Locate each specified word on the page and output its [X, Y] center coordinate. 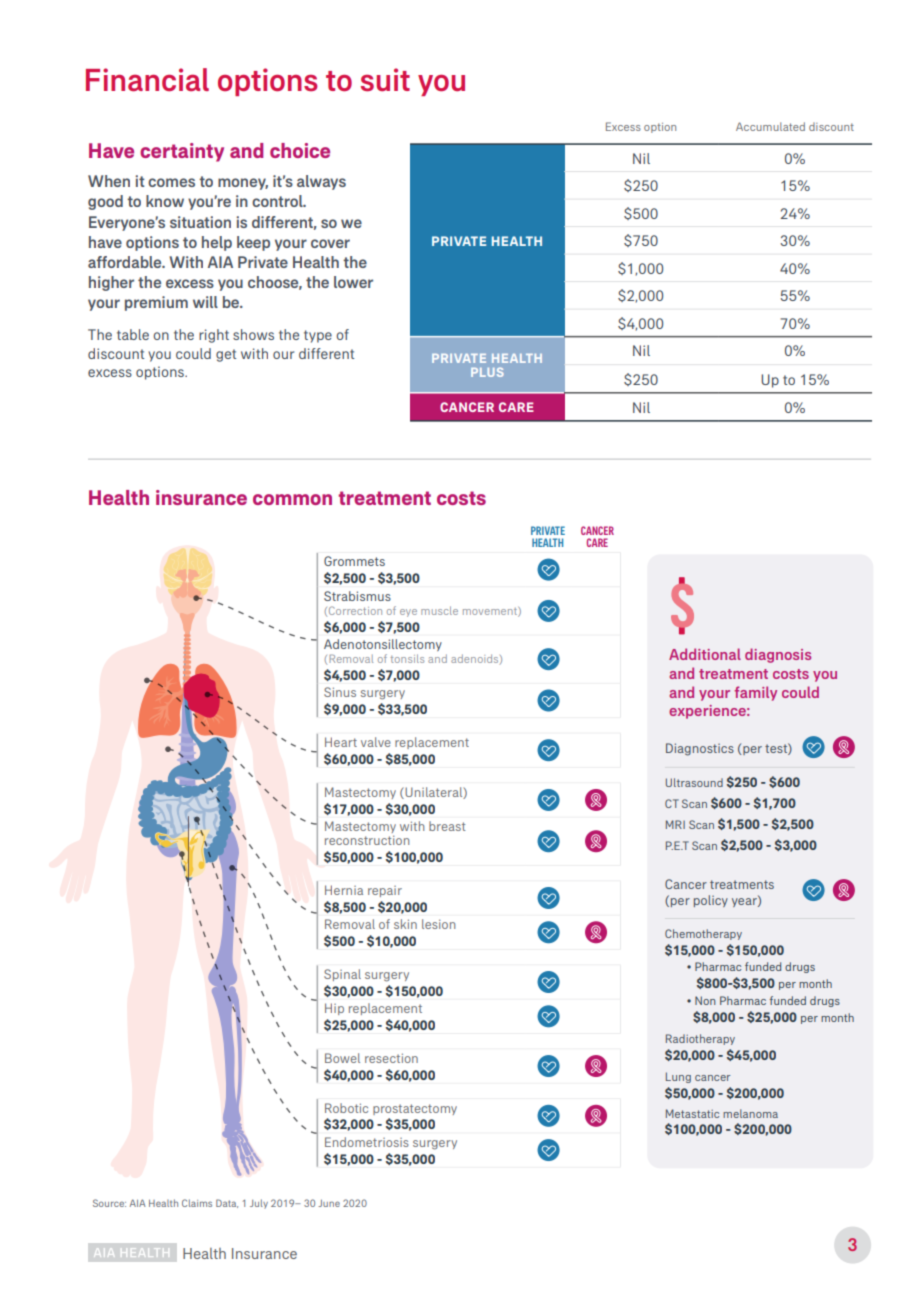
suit [385, 80]
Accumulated [770, 126]
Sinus [340, 692]
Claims [197, 1203]
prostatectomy [415, 1109]
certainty [182, 152]
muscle [439, 610]
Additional [705, 654]
